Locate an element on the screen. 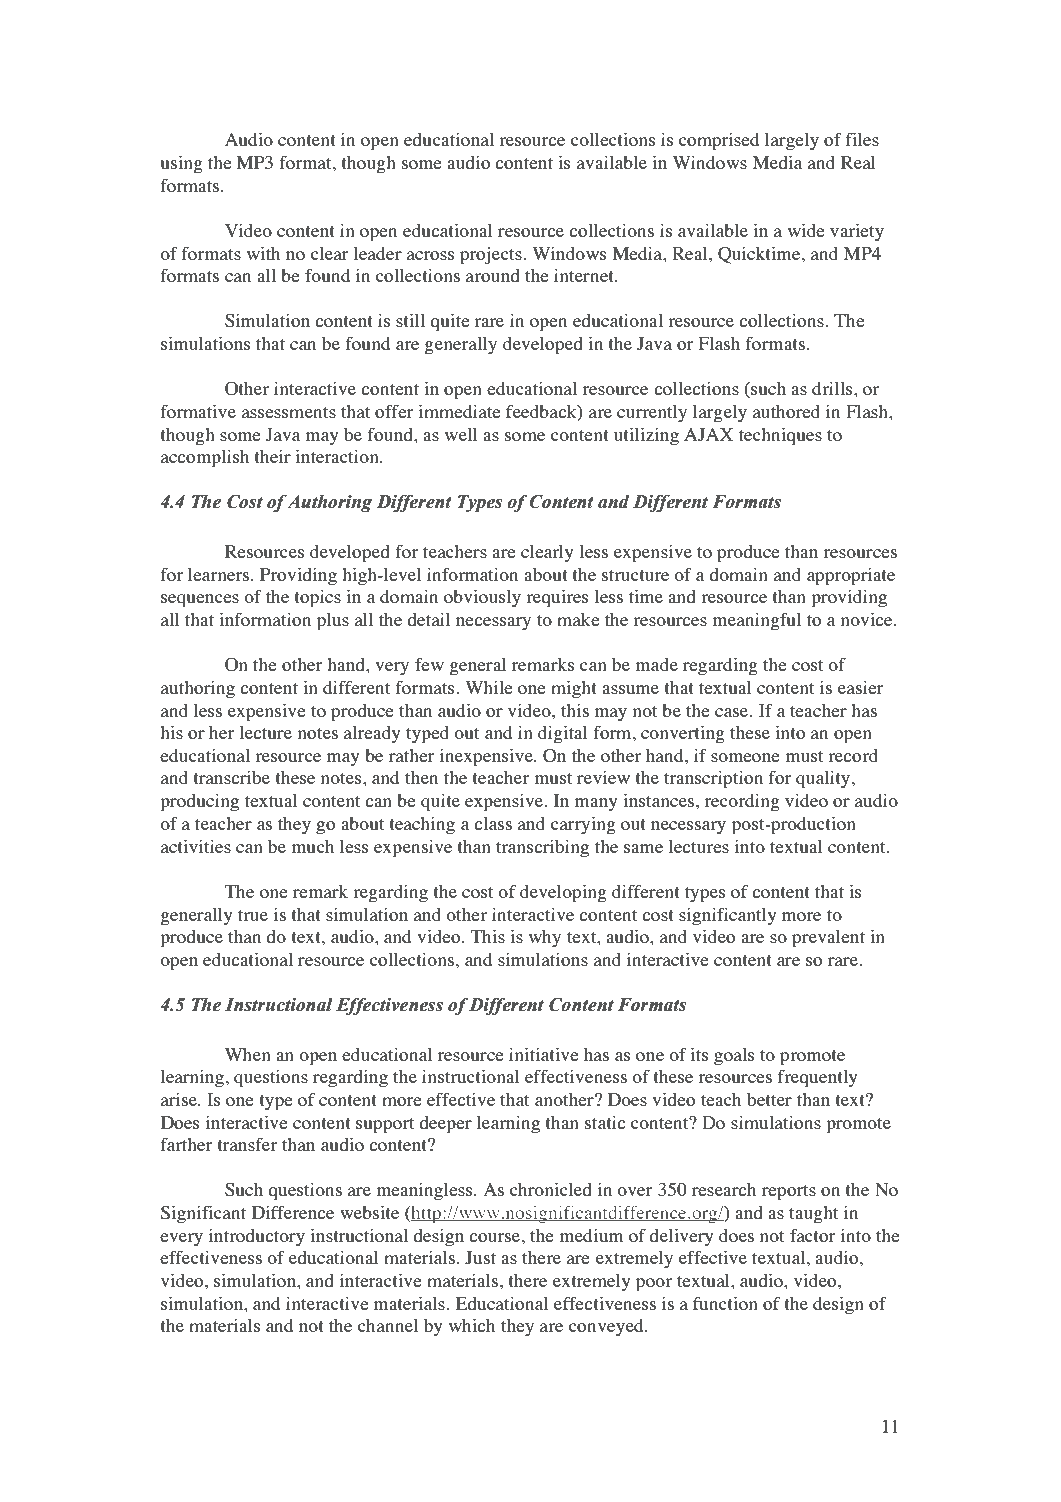  wide is located at coordinates (806, 230).
